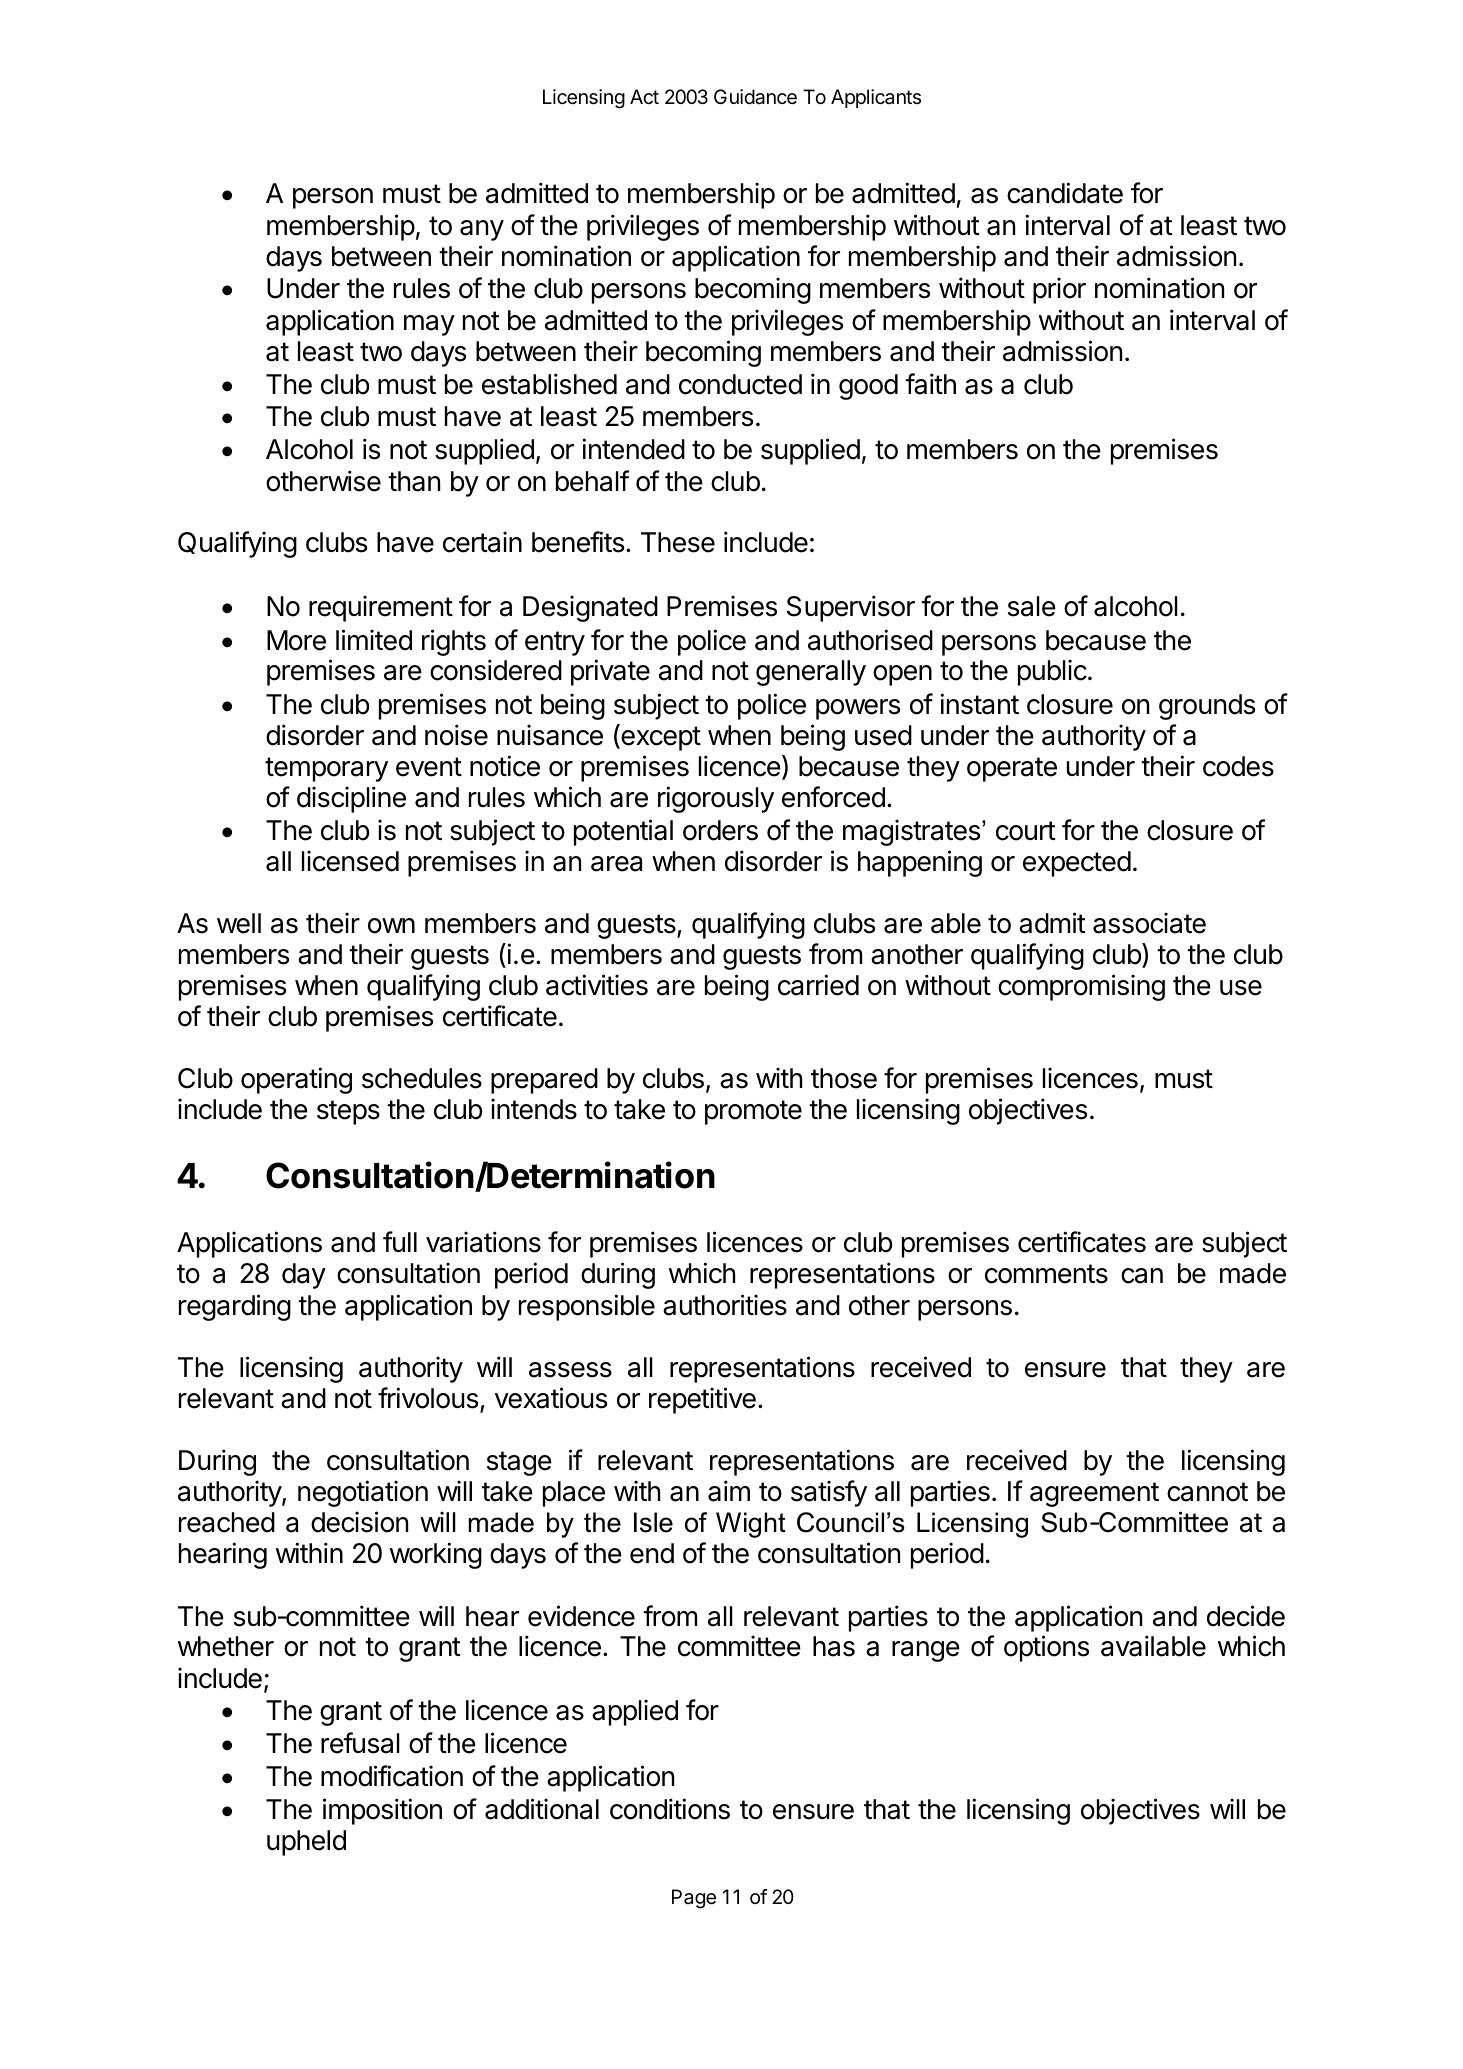 The height and width of the screenshot is (2069, 1463). Describe the element at coordinates (753, 1112) in the screenshot. I see `promote` at that location.
